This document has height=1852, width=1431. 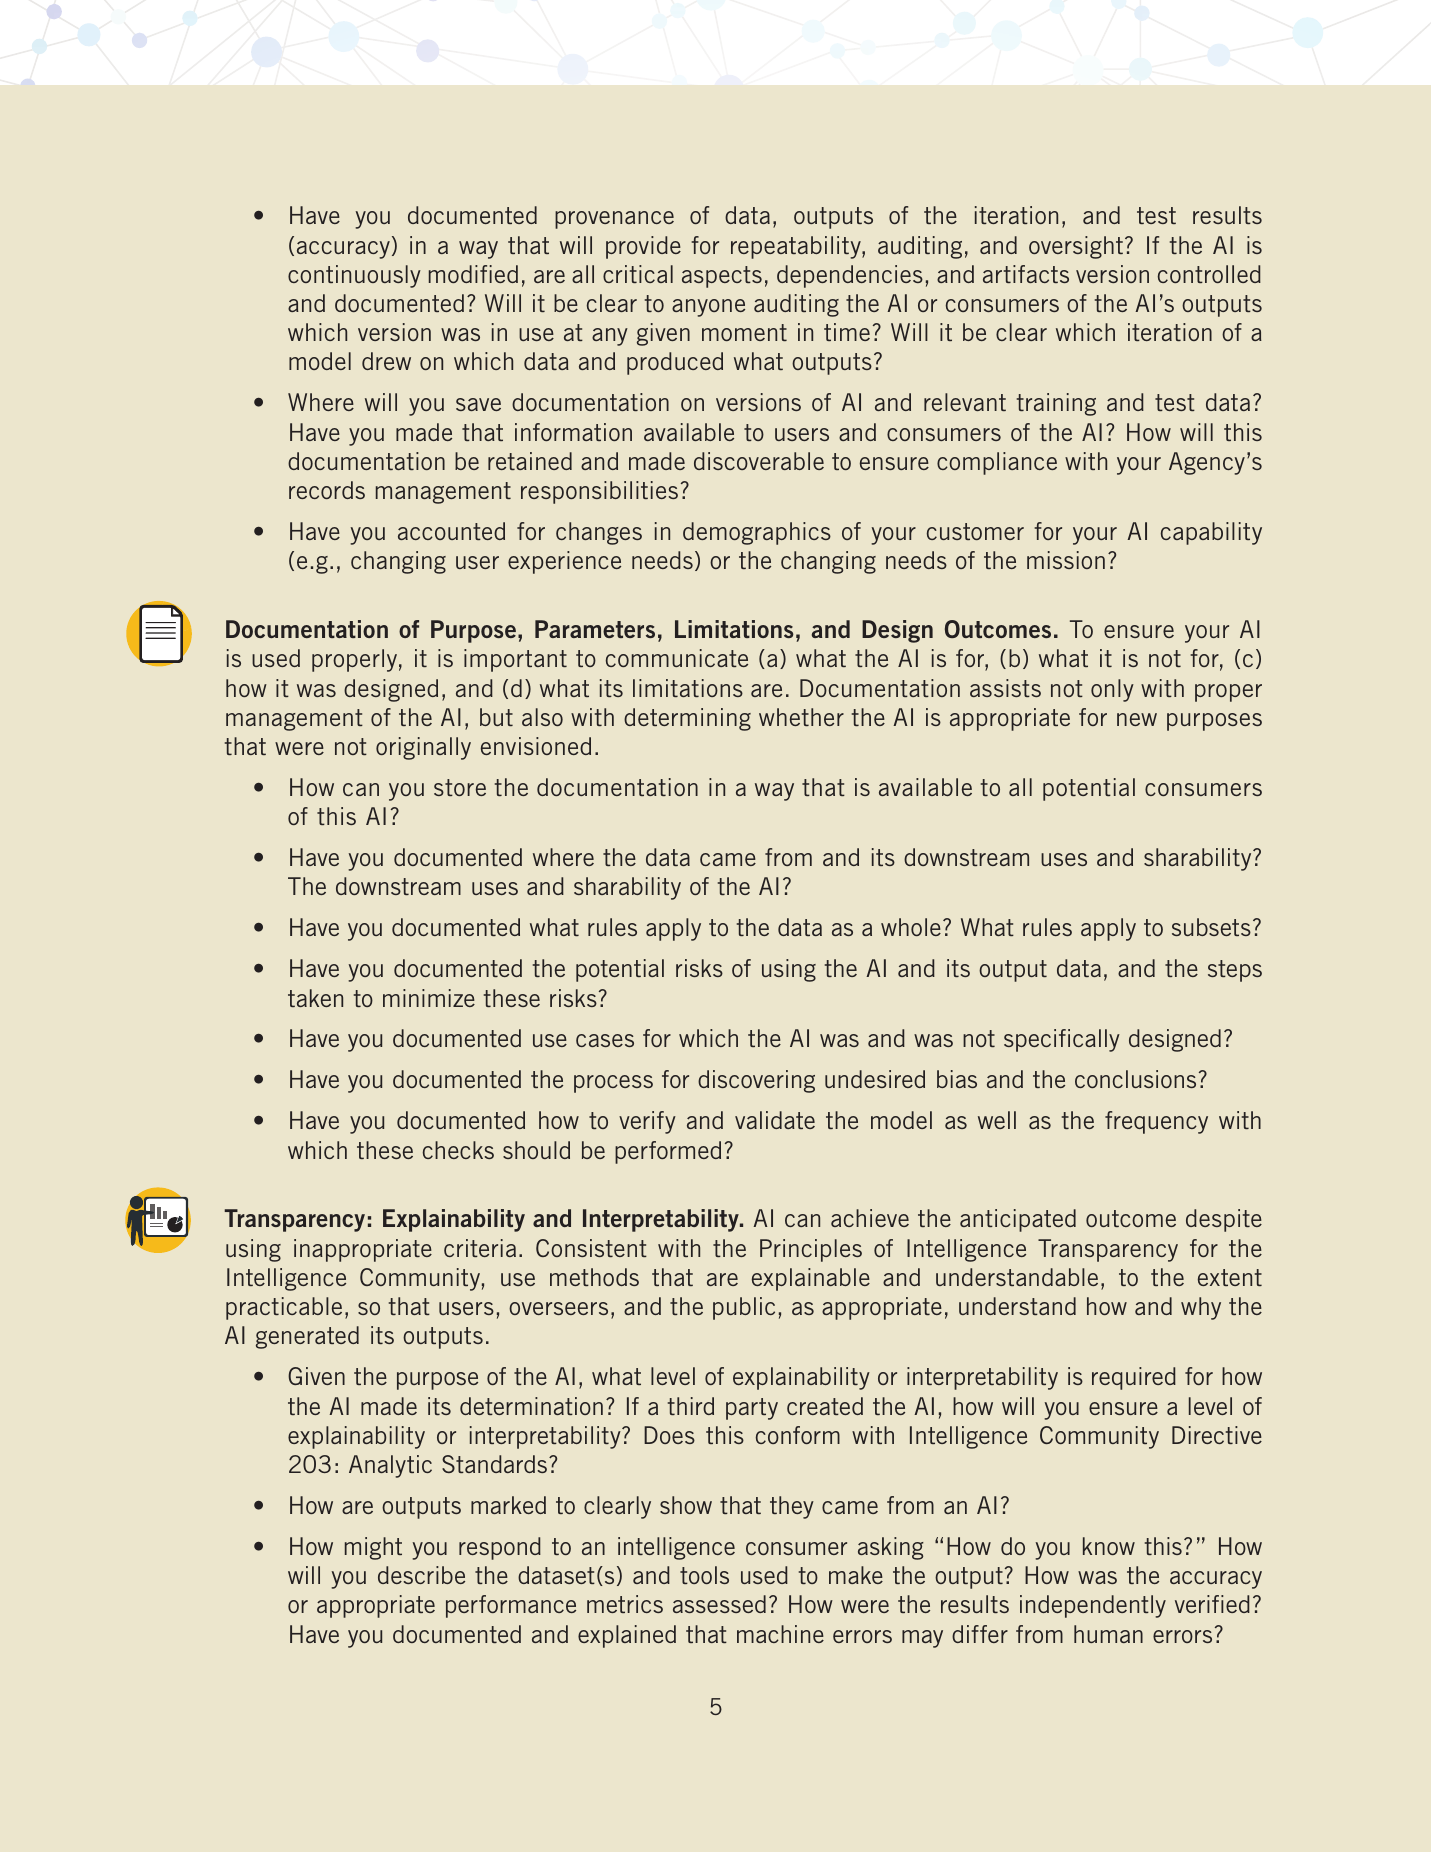 I want to click on whether, so click(x=801, y=717).
